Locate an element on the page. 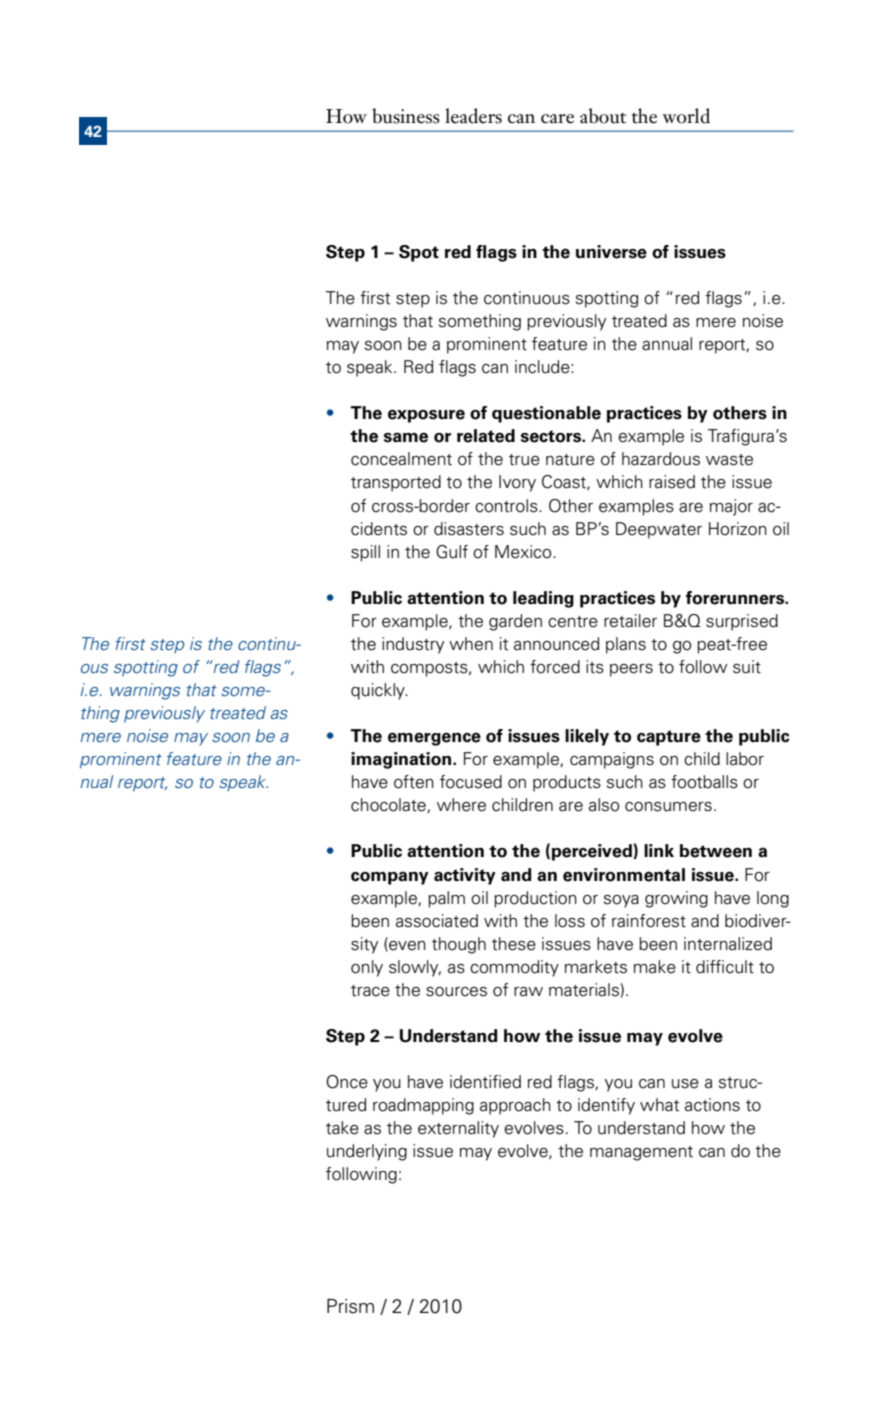  quickly is located at coordinates (379, 691).
